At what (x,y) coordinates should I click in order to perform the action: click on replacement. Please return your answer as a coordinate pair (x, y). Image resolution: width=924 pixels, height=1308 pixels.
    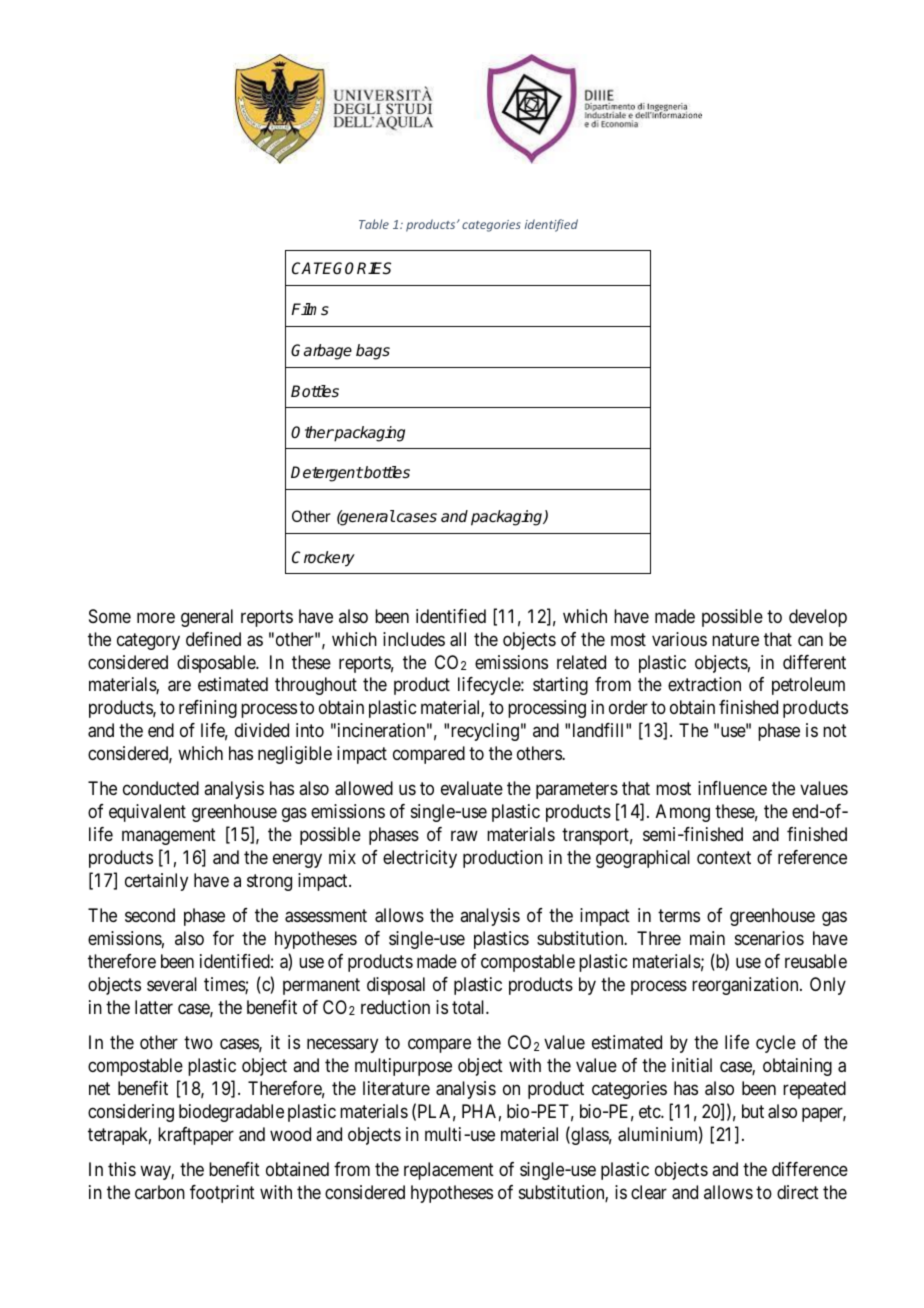
    Looking at the image, I should click on (449, 1171).
